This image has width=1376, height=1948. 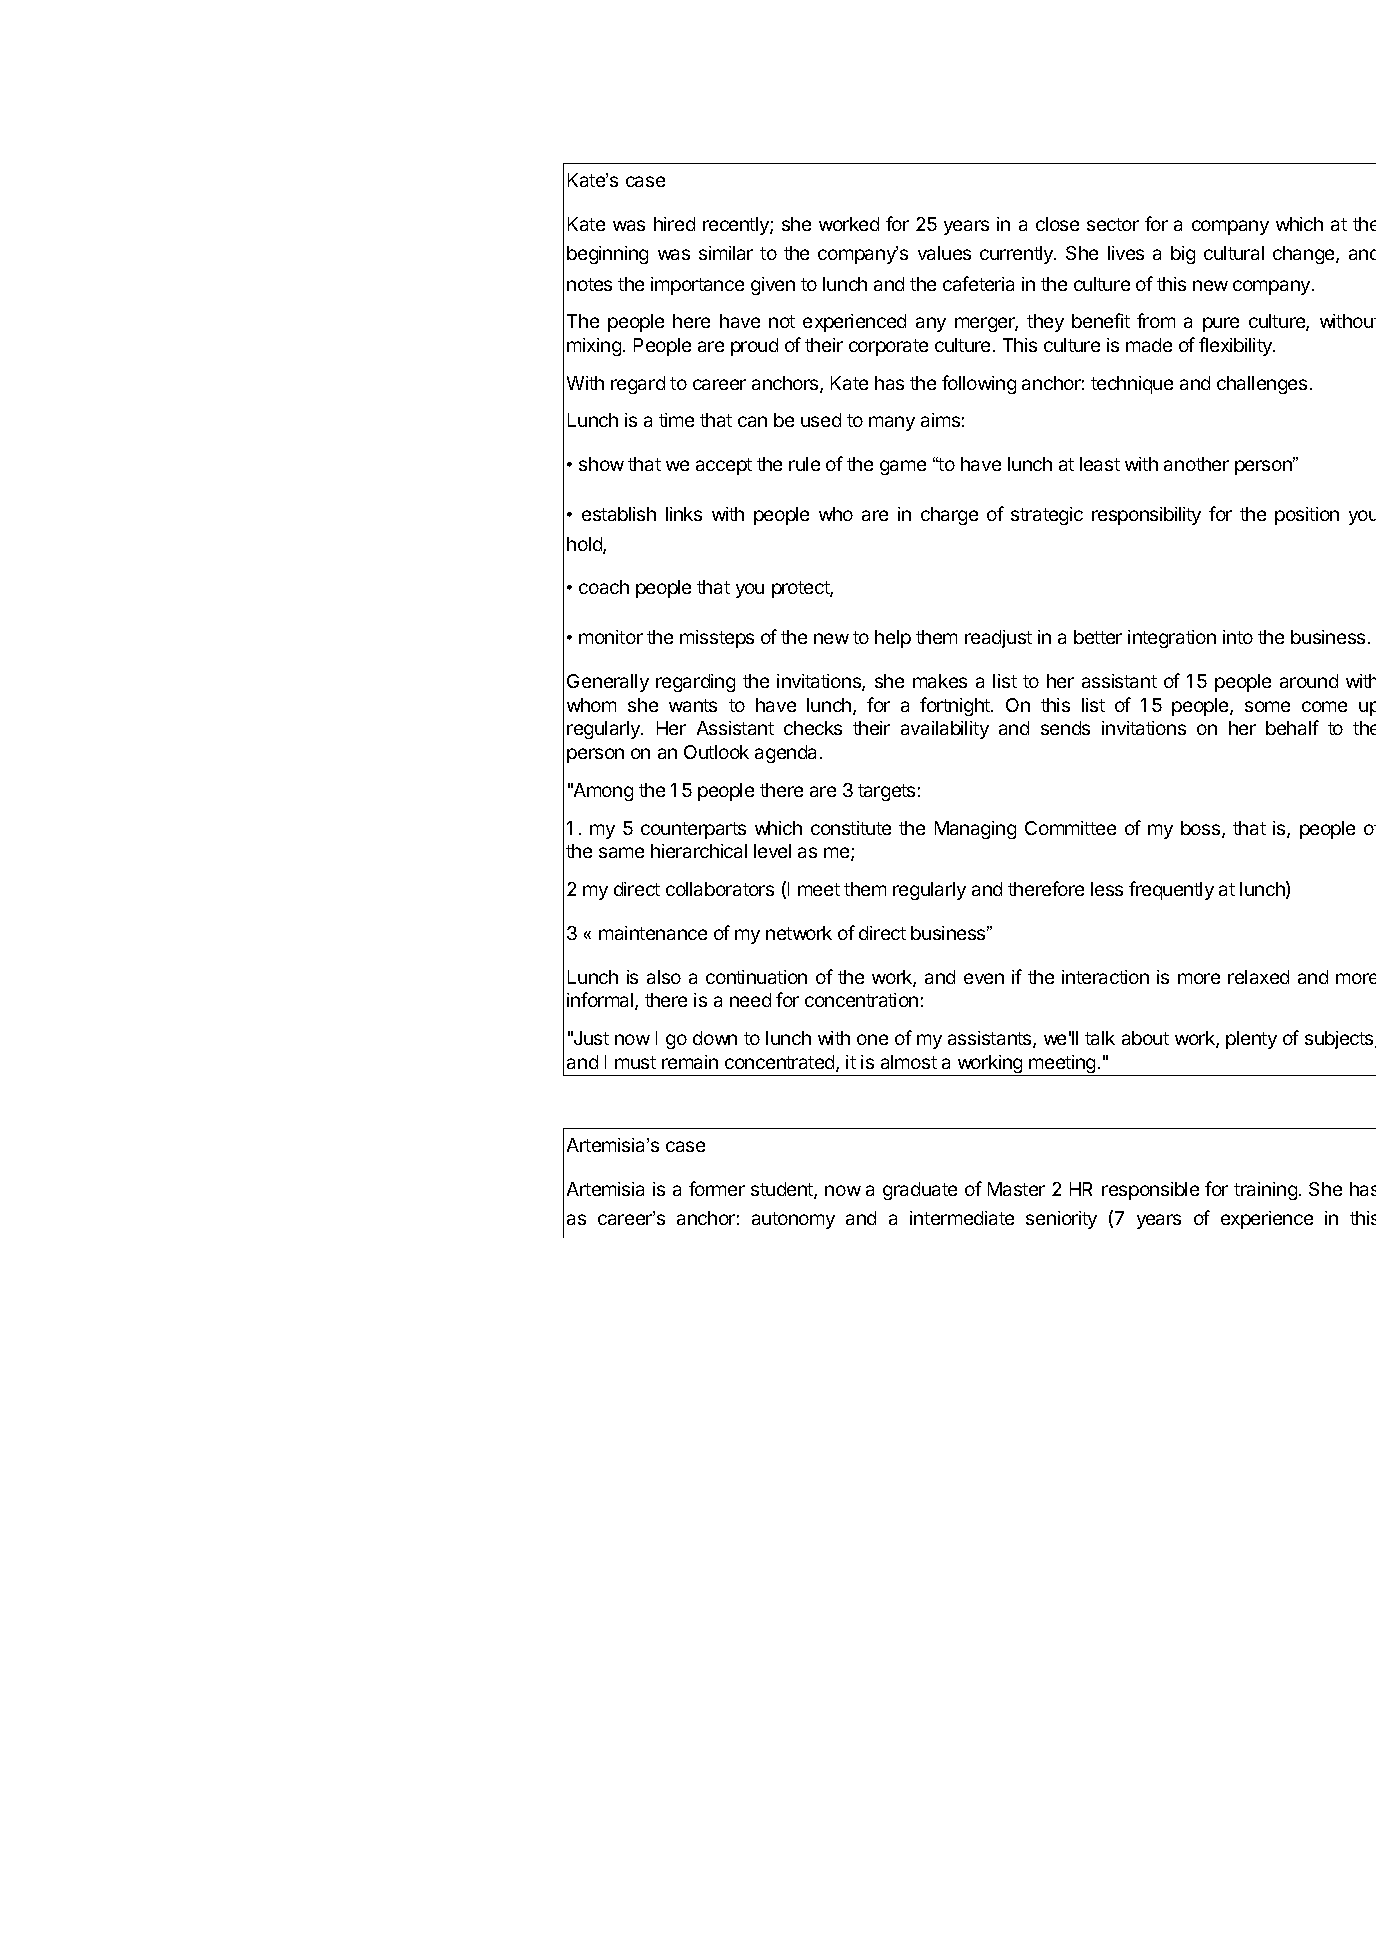 I want to click on coach, so click(x=604, y=587).
